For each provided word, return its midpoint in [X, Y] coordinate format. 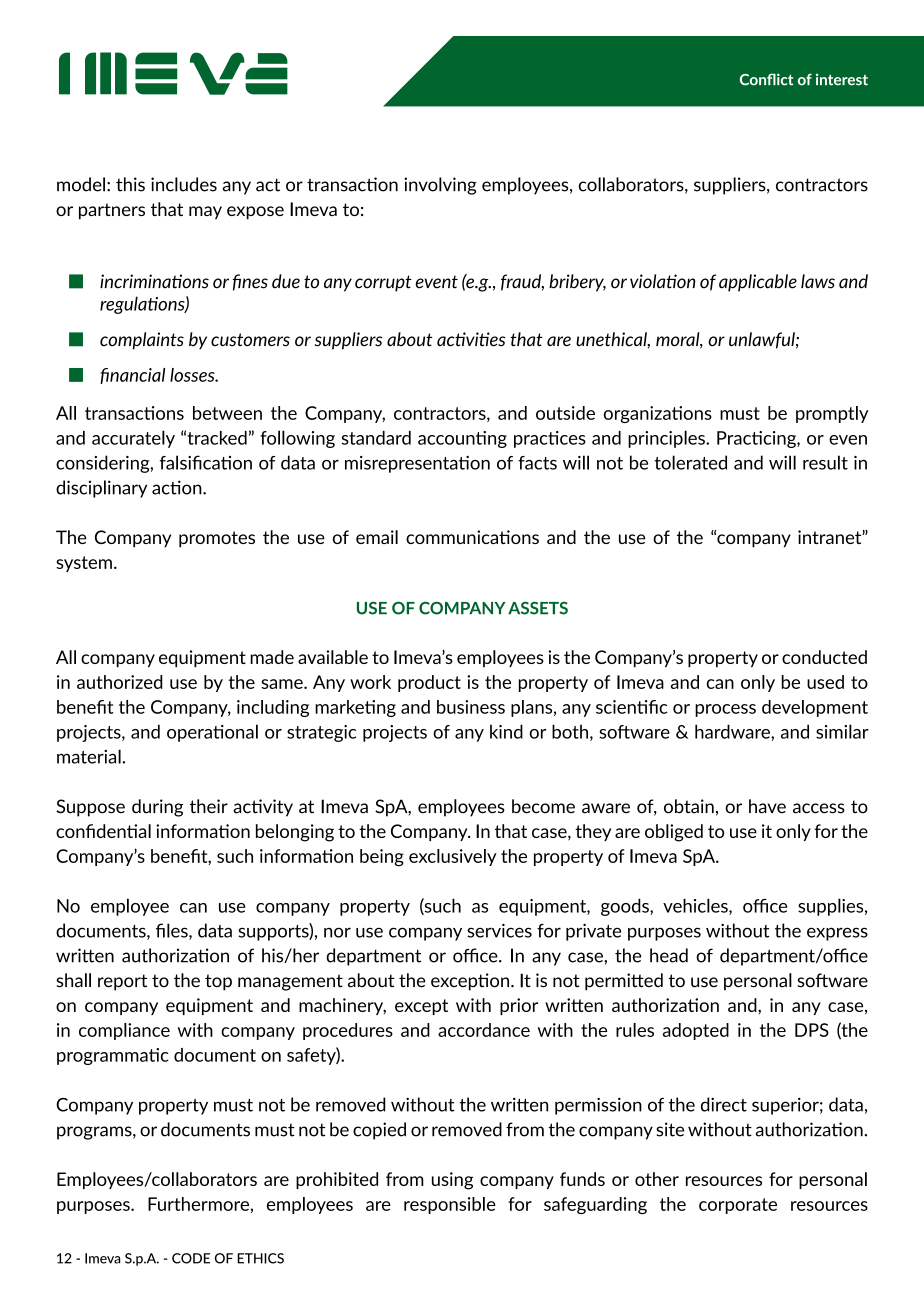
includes [184, 184]
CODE [191, 1258]
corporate [738, 1206]
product [429, 683]
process [725, 710]
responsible [450, 1205]
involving [440, 186]
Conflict [767, 79]
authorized [119, 682]
